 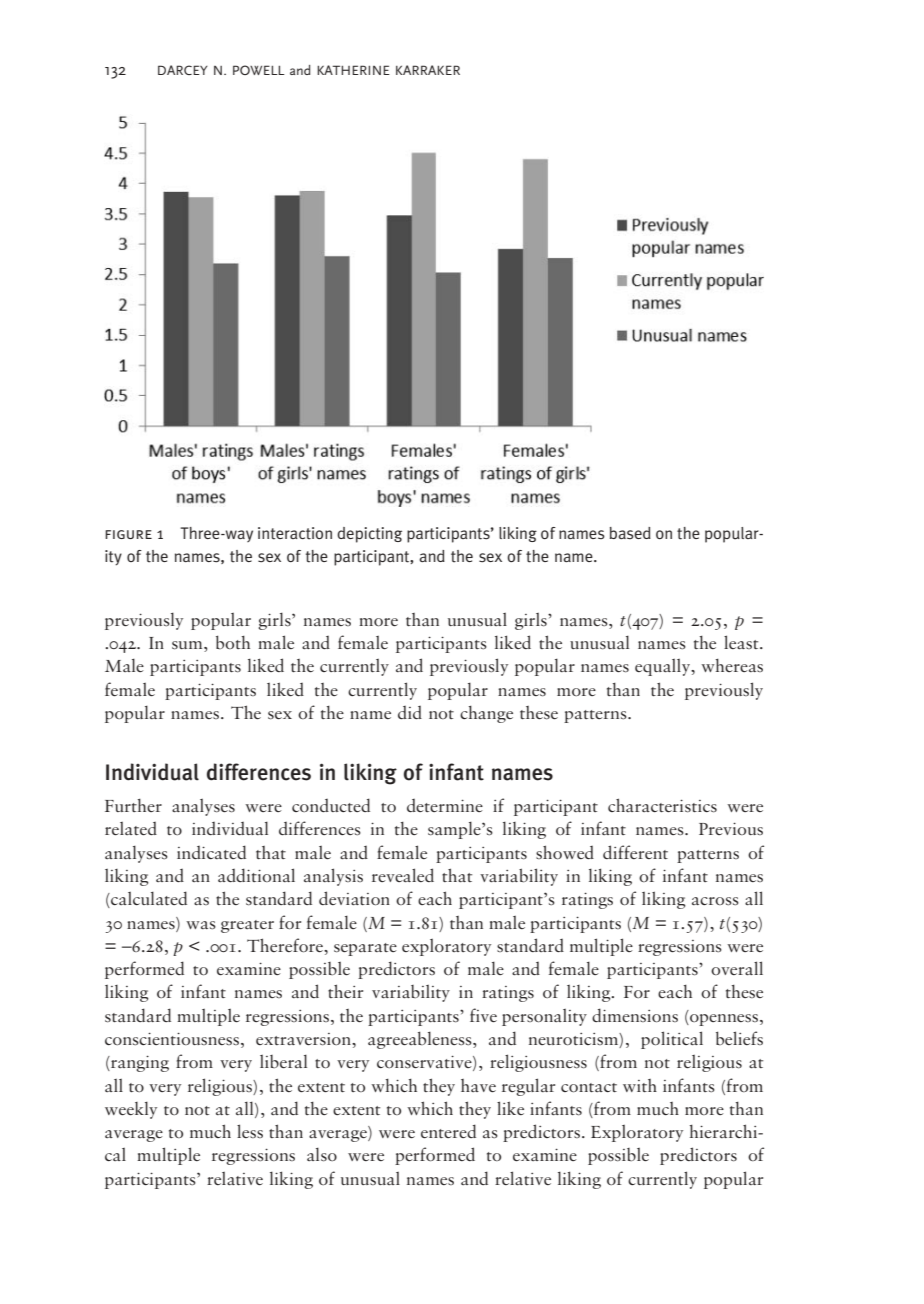 What do you see at coordinates (640, 1085) in the screenshot?
I see `with` at bounding box center [640, 1085].
